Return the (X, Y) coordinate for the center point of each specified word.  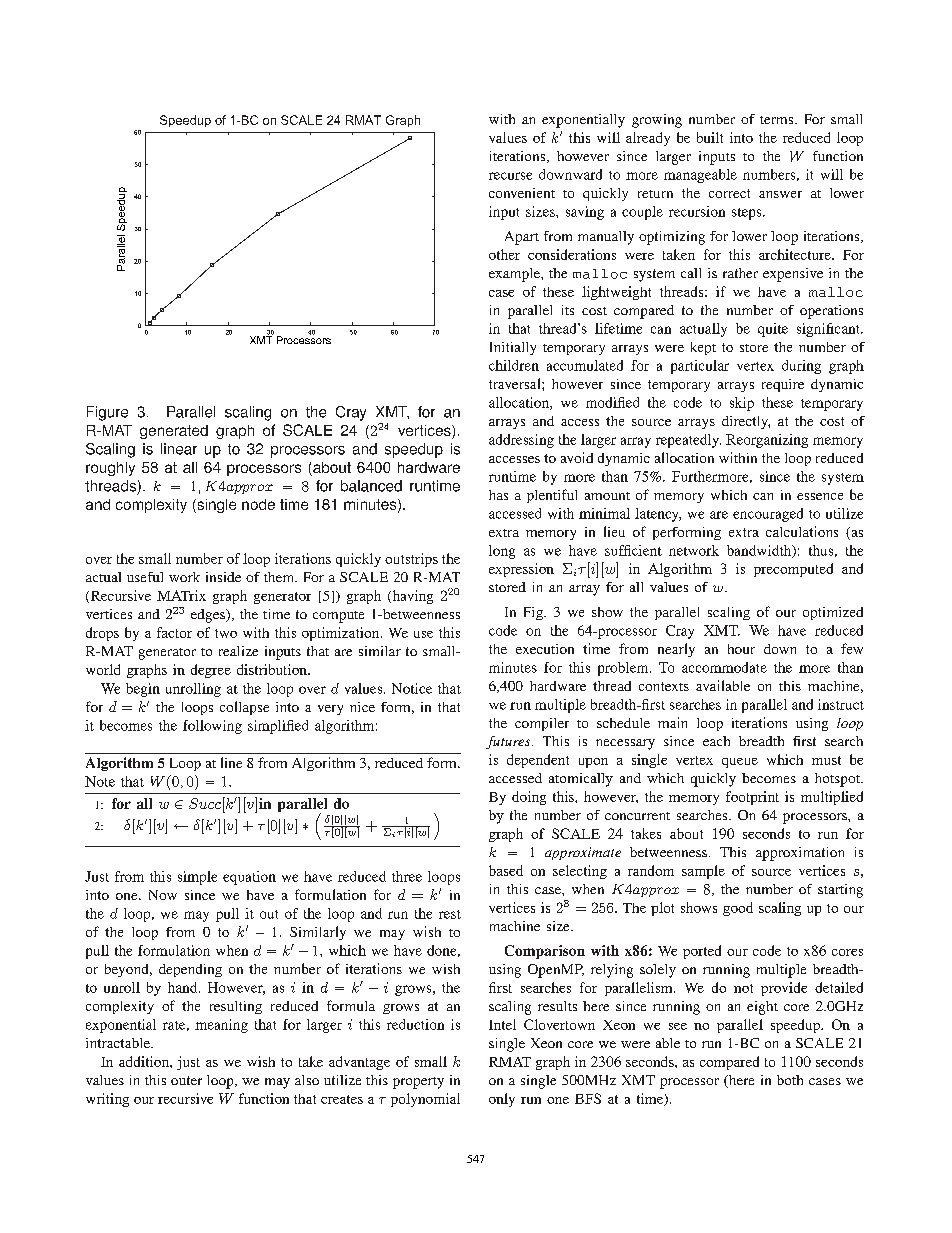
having (411, 597)
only (502, 1100)
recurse (510, 176)
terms (778, 120)
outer (186, 1080)
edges (209, 616)
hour (741, 649)
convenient (522, 193)
